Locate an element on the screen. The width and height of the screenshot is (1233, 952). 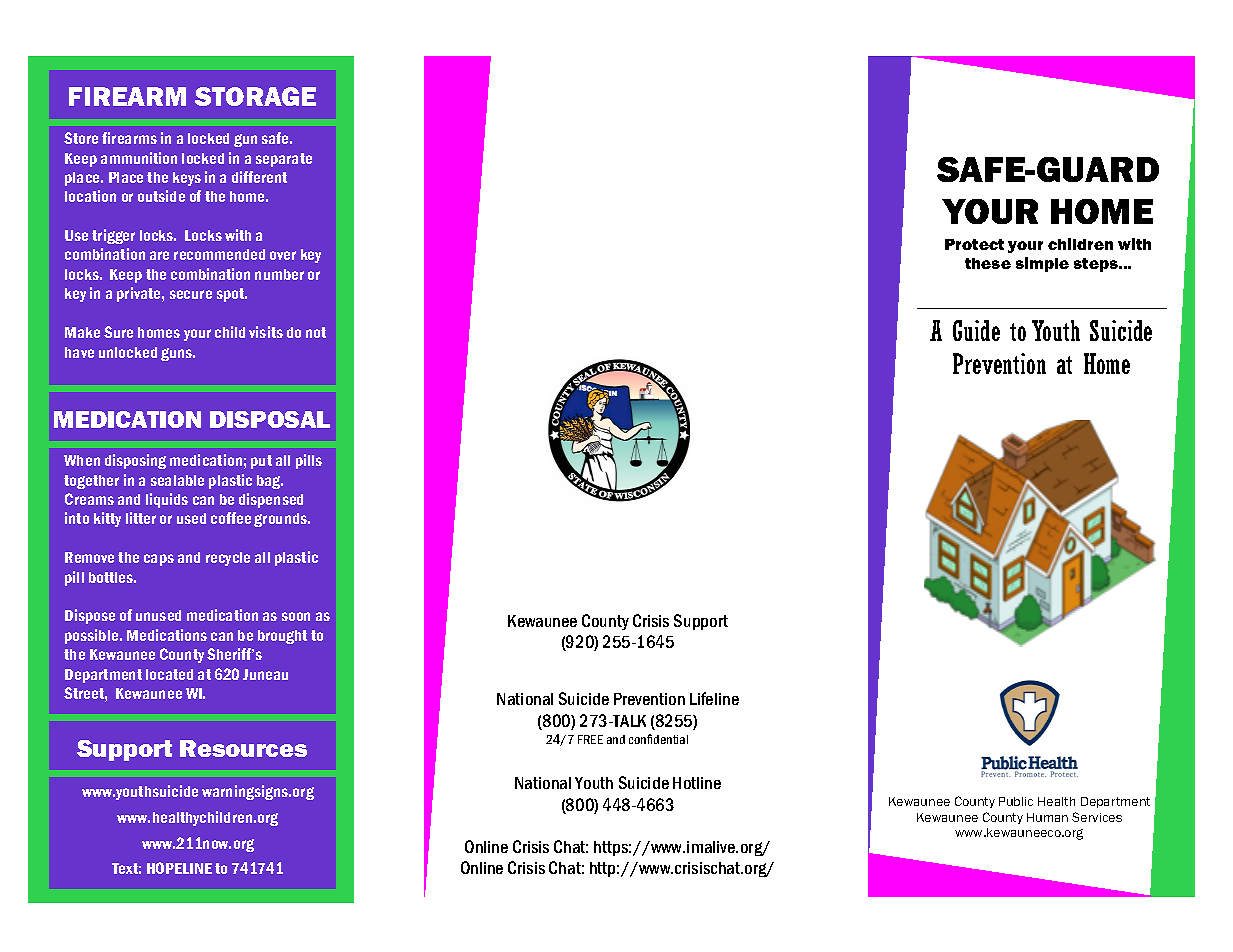
separate is located at coordinates (284, 160).
